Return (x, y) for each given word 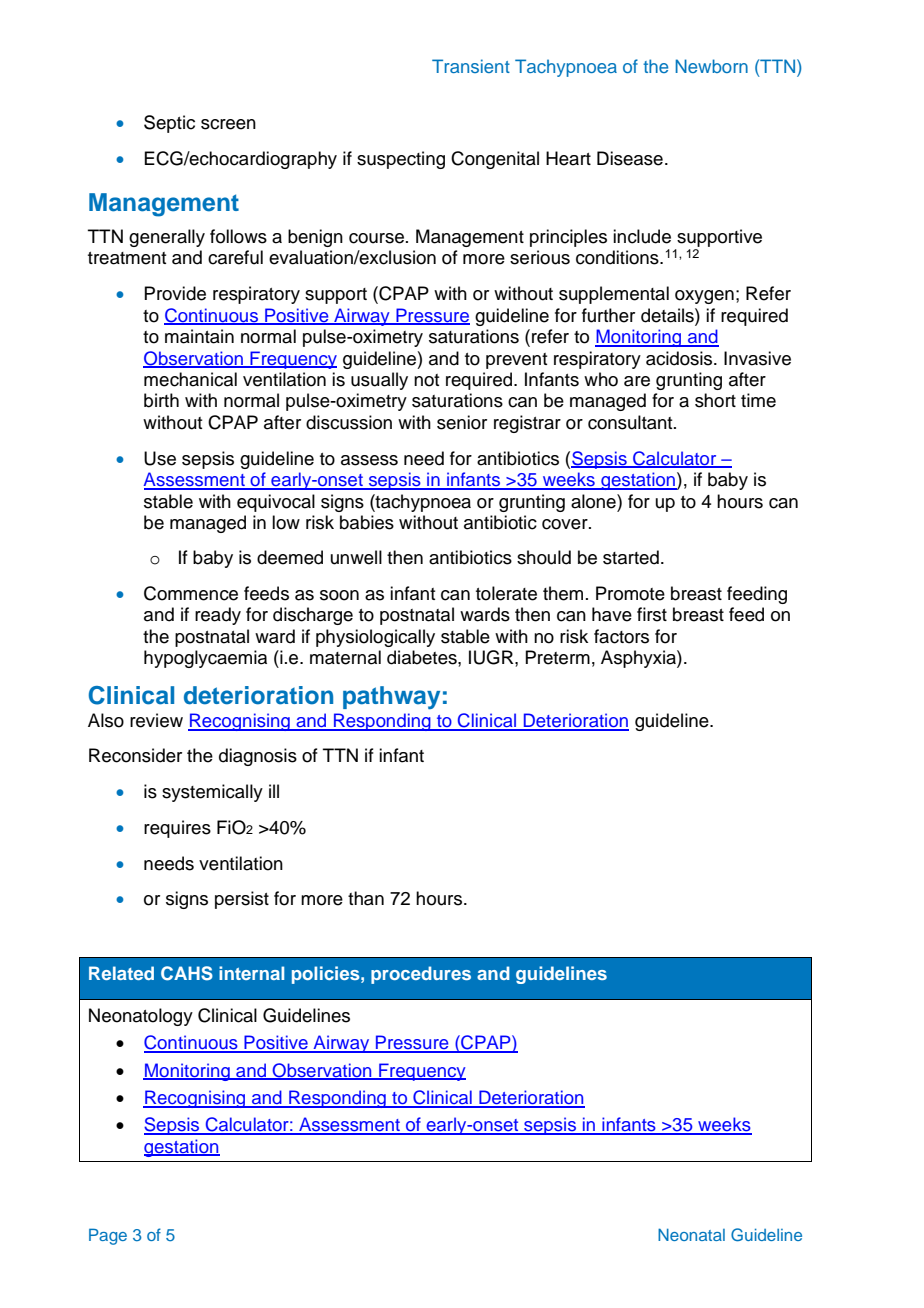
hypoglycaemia (205, 659)
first (652, 614)
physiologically (375, 638)
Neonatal (691, 1234)
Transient (471, 66)
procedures (421, 975)
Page (108, 1236)
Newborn (711, 66)
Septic (169, 124)
